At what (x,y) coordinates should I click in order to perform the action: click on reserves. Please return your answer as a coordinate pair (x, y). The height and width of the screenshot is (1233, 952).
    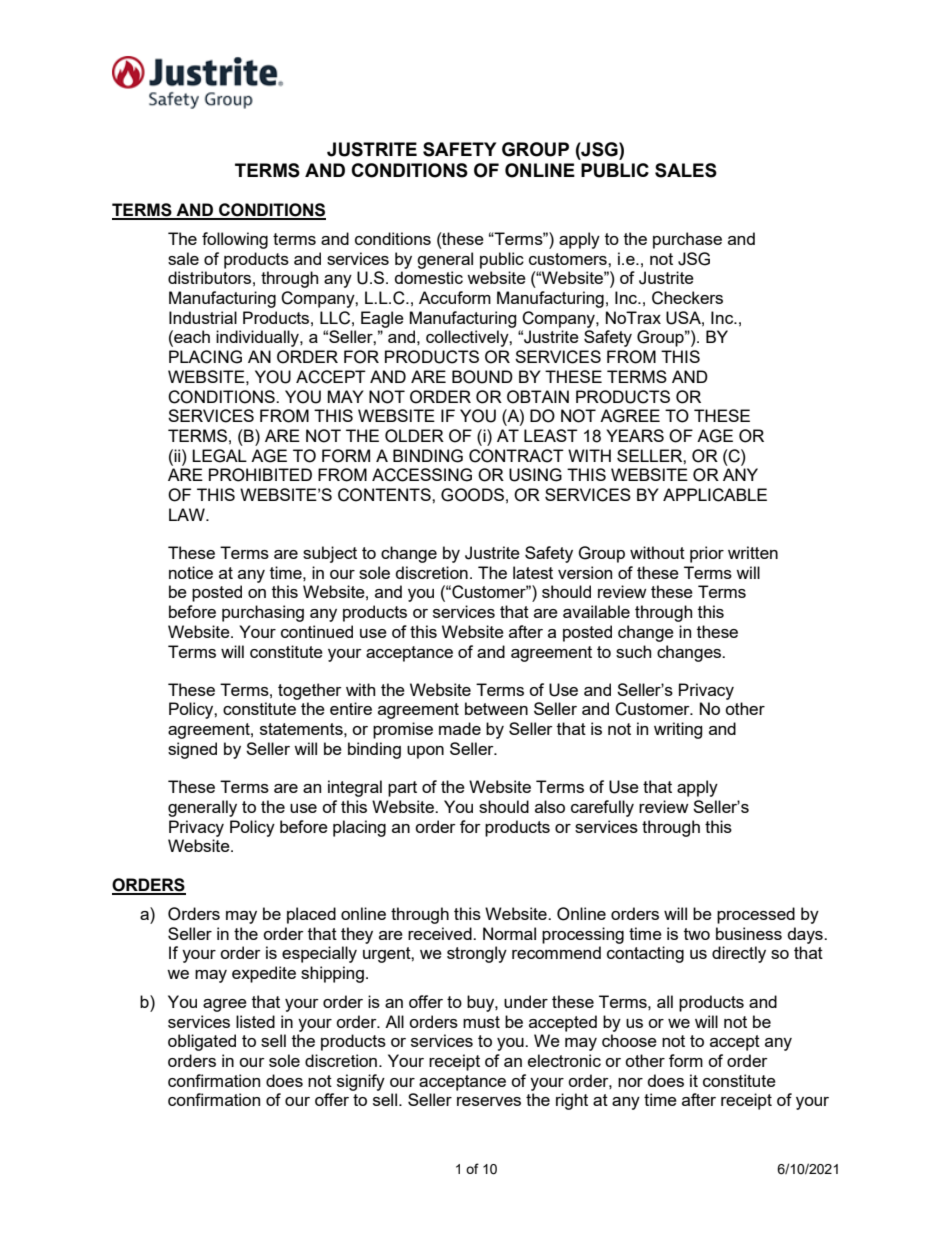
    Looking at the image, I should click on (489, 1101).
